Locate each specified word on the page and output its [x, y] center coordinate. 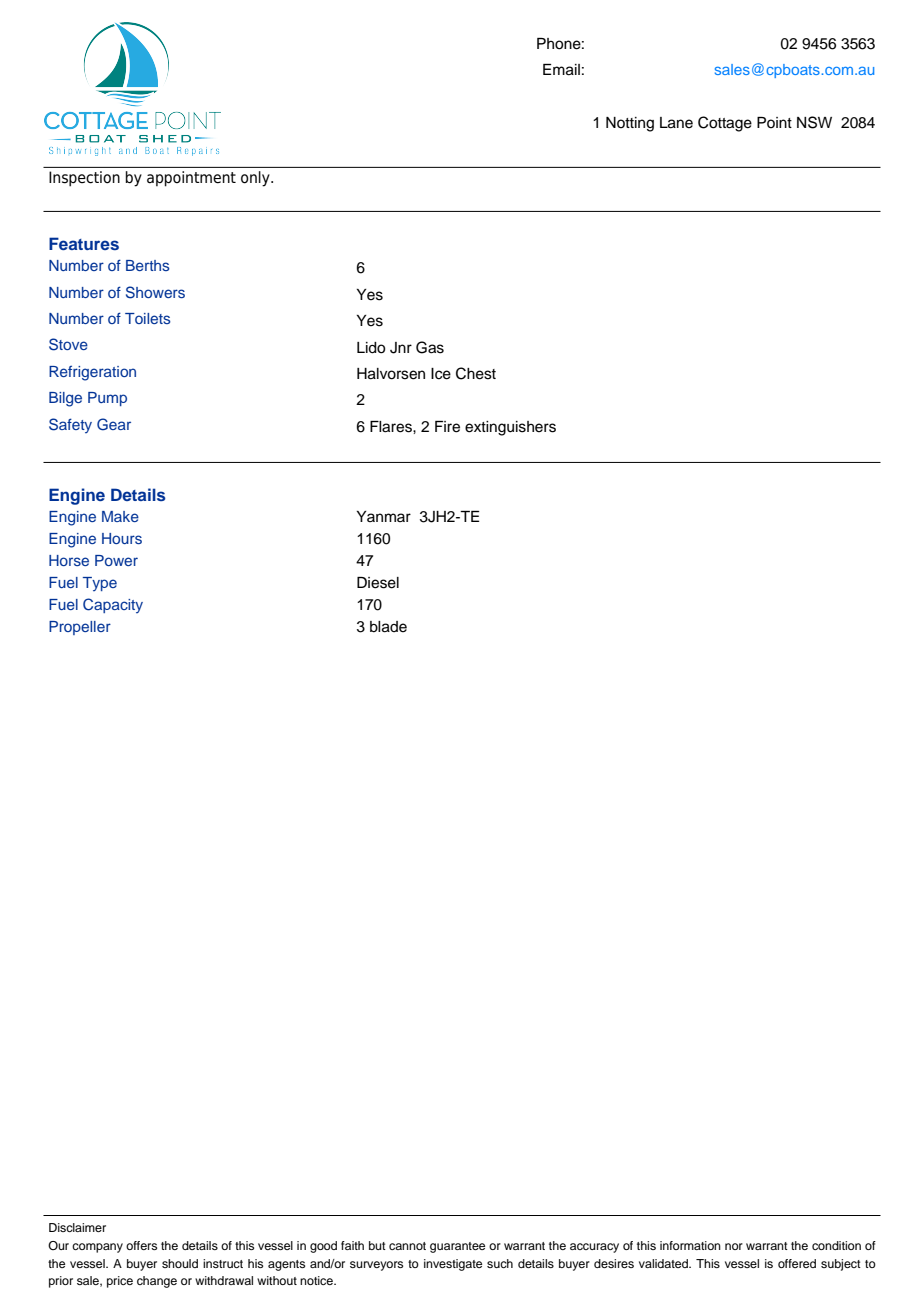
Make [120, 516]
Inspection [84, 179]
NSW [814, 122]
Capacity [113, 605]
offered [797, 1263]
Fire [447, 427]
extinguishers [510, 428]
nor [734, 1246]
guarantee [457, 1247]
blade [388, 627]
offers [141, 1245]
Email [561, 70]
